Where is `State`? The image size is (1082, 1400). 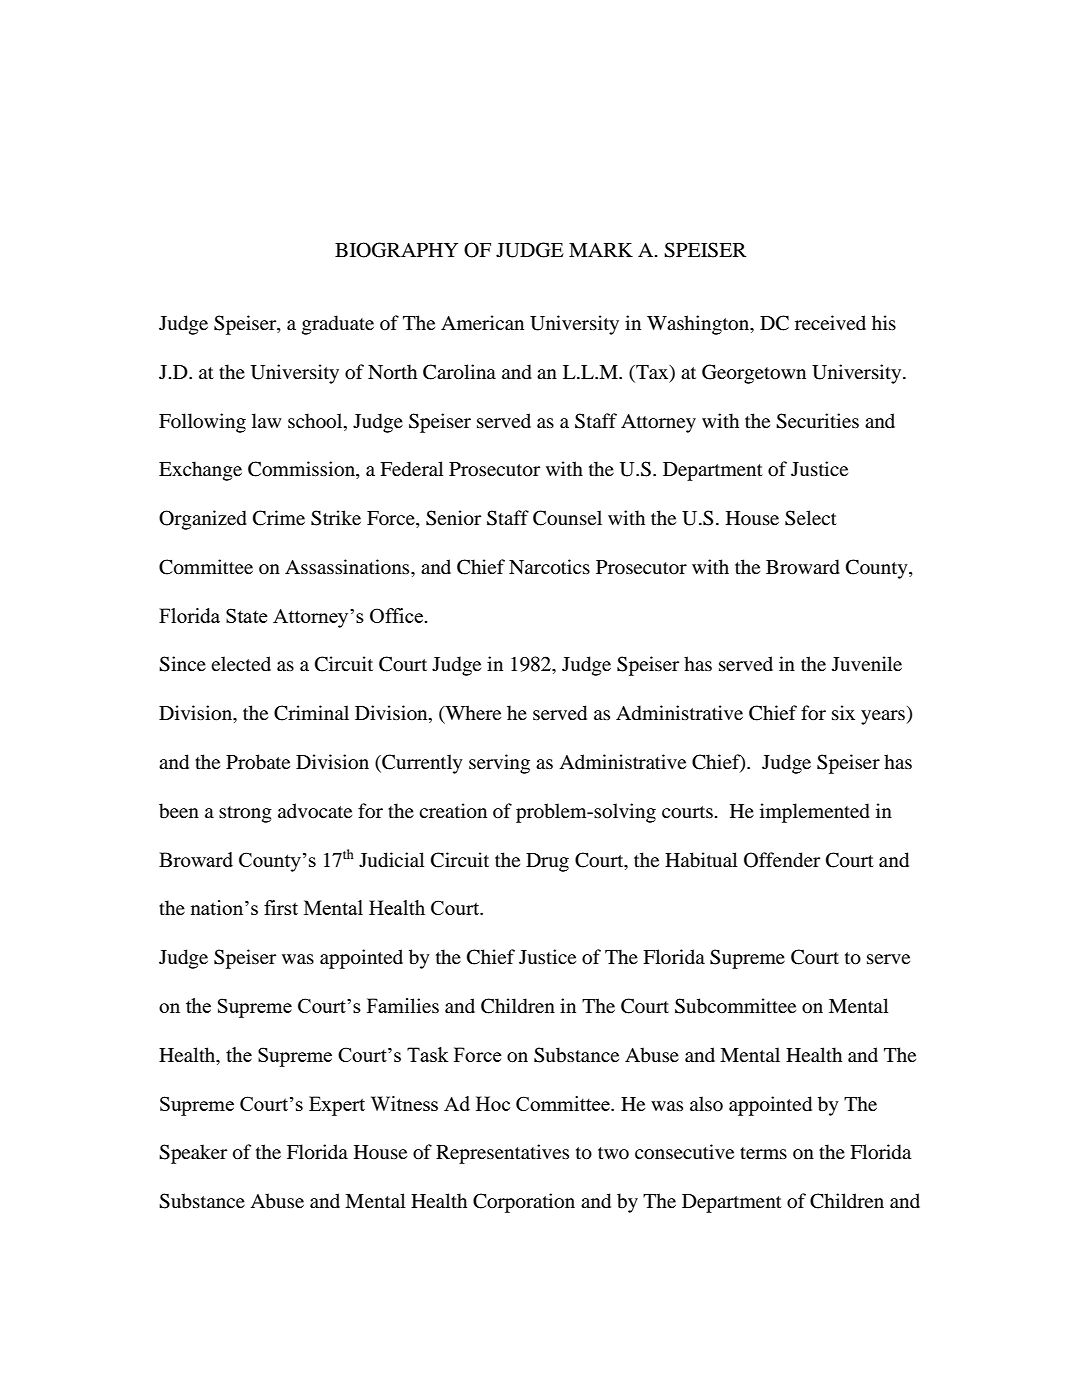
State is located at coordinates (247, 615).
